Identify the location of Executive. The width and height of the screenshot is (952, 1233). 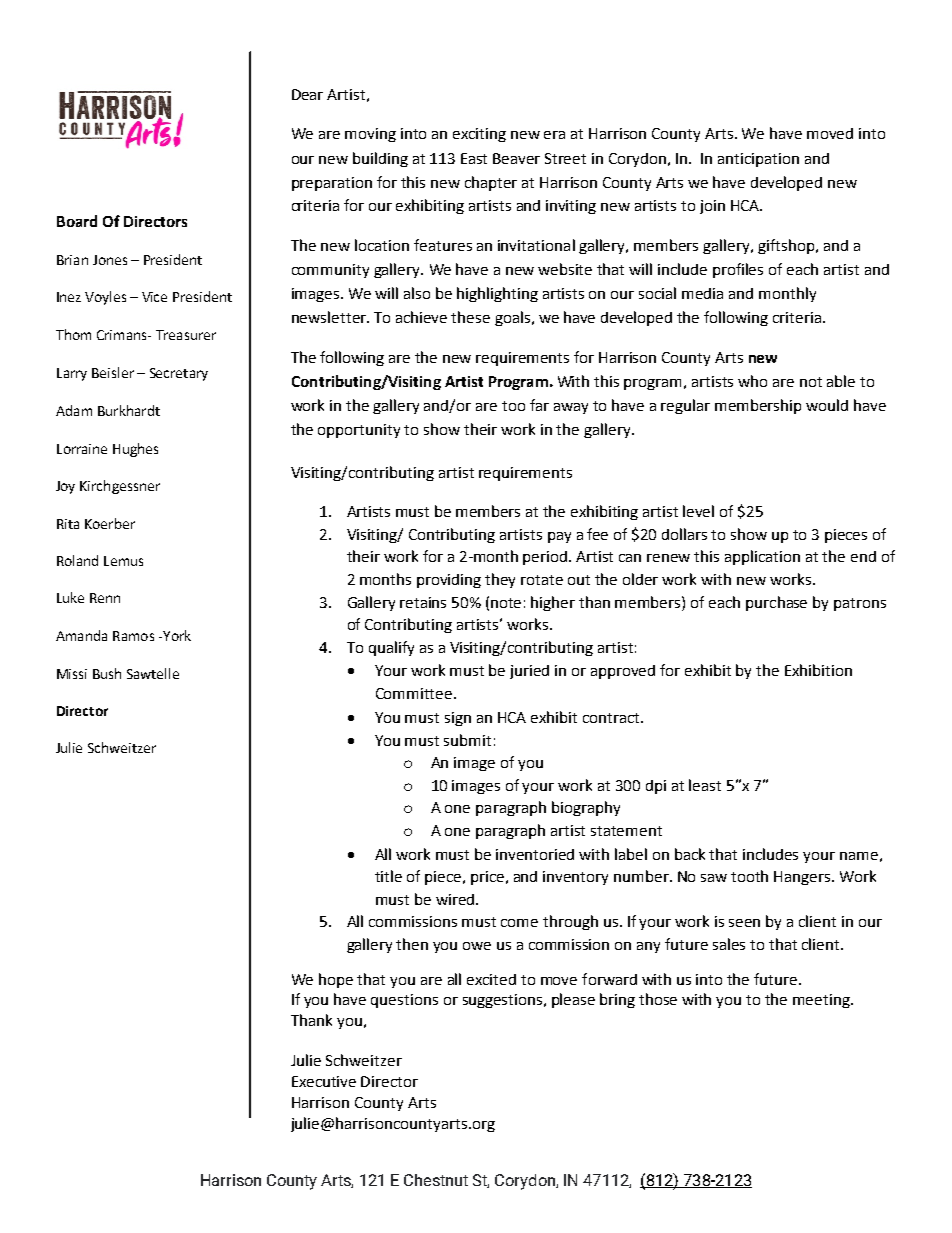
(324, 1081).
